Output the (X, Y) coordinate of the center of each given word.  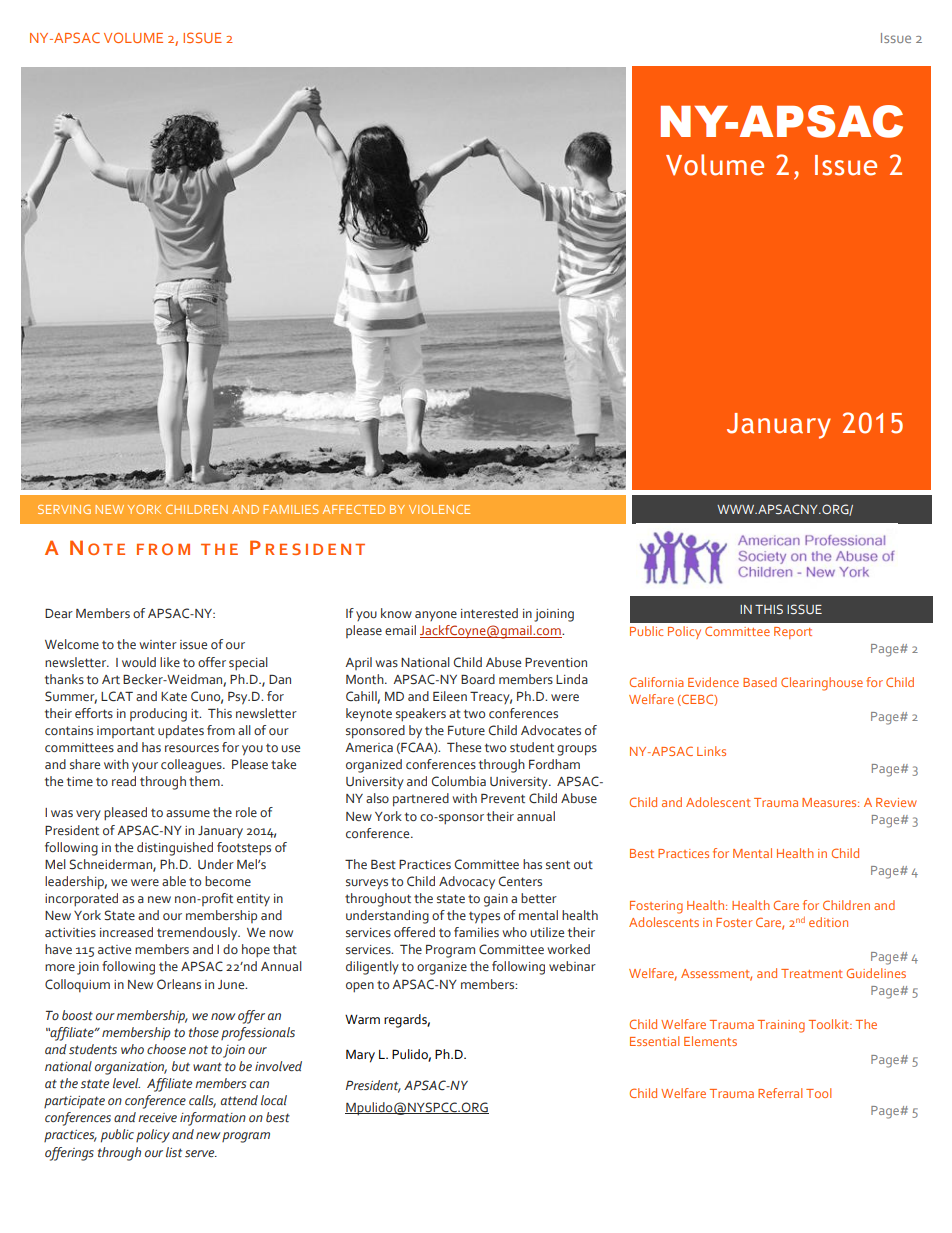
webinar (572, 966)
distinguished (175, 849)
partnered (421, 800)
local (274, 1100)
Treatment (812, 973)
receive (157, 1118)
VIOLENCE (439, 509)
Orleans (179, 984)
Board (478, 679)
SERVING (64, 509)
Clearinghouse (822, 684)
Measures (830, 802)
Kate (174, 697)
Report (793, 633)
